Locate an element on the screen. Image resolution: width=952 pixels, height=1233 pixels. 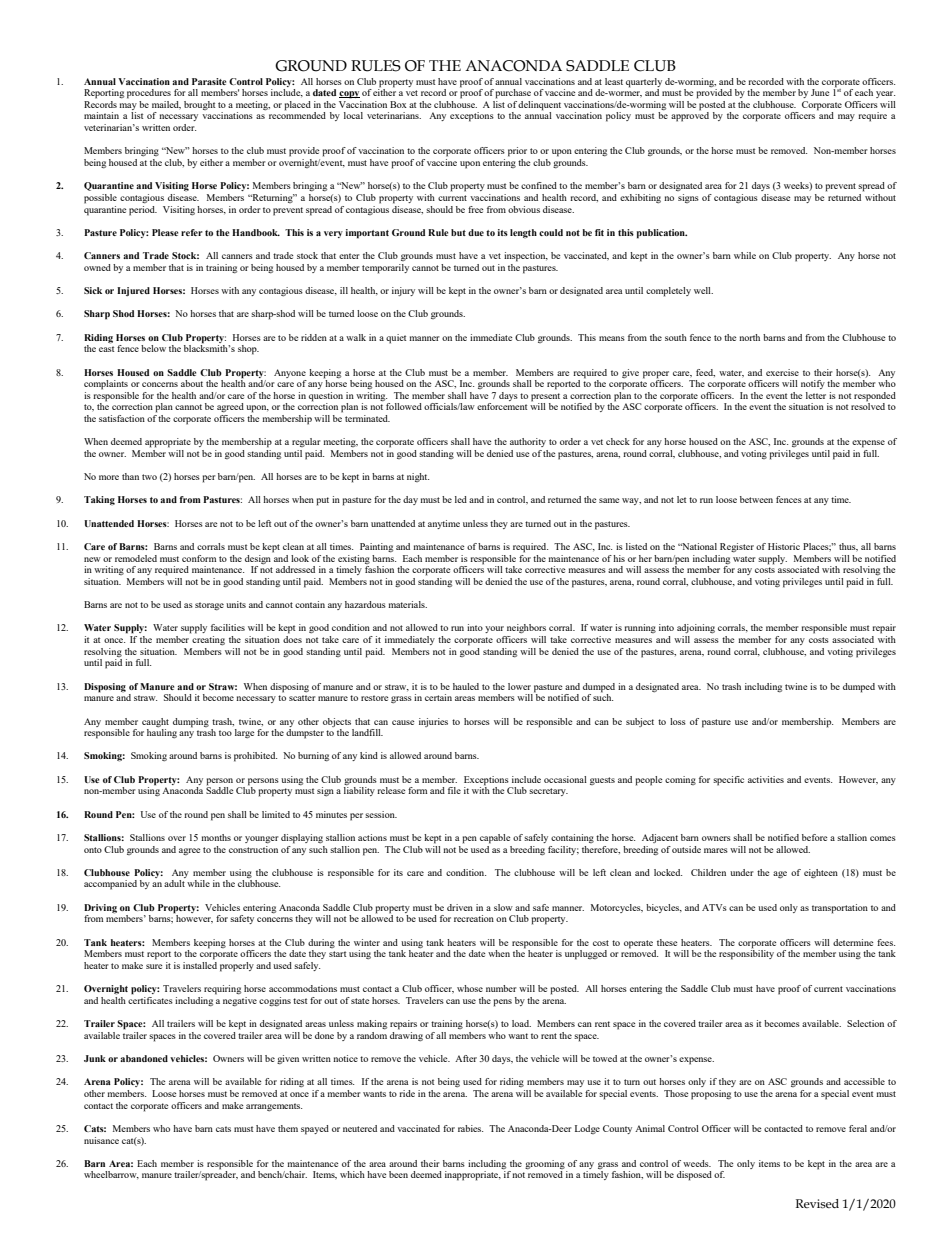
creating is located at coordinates (208, 640).
